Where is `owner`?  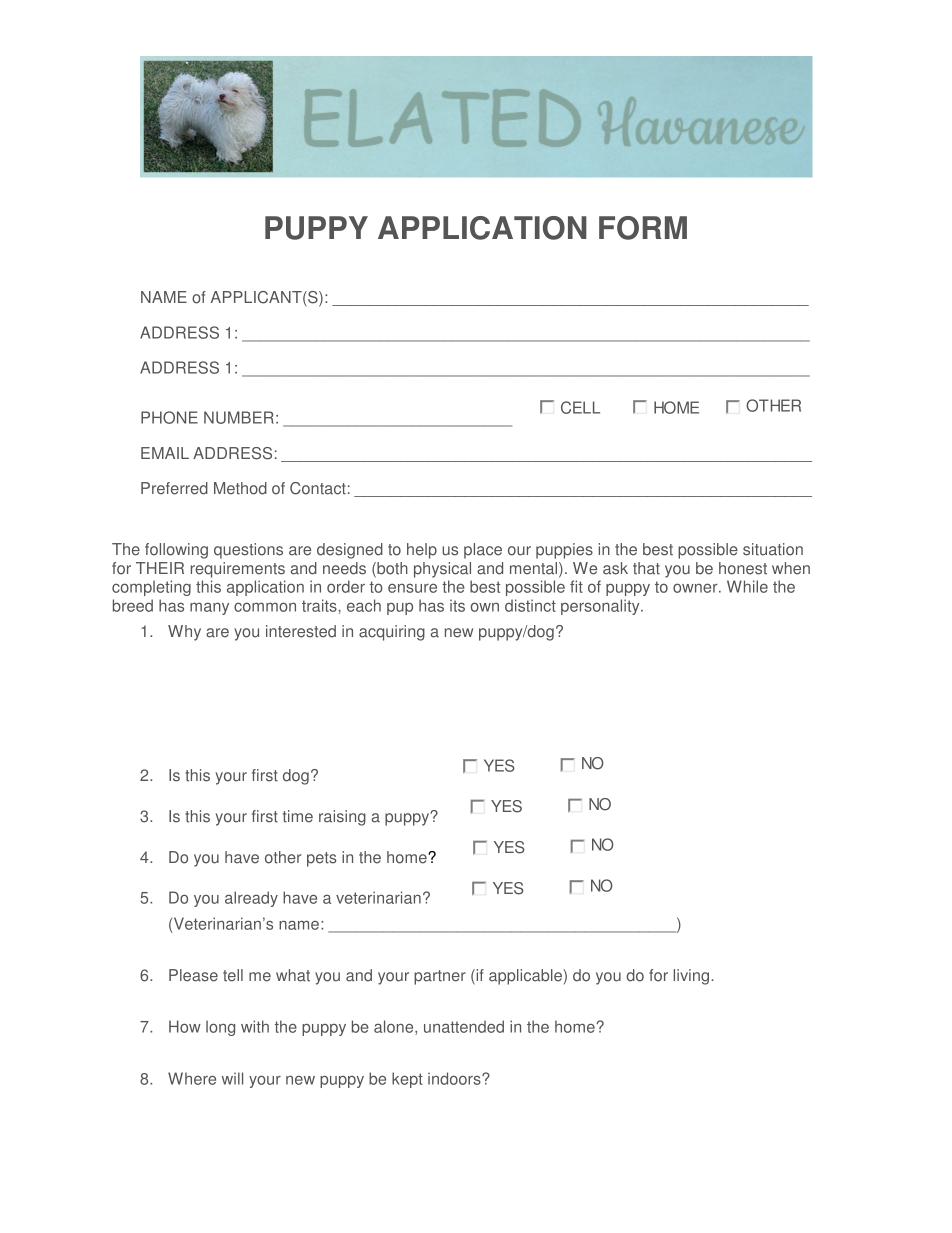 owner is located at coordinates (696, 588).
